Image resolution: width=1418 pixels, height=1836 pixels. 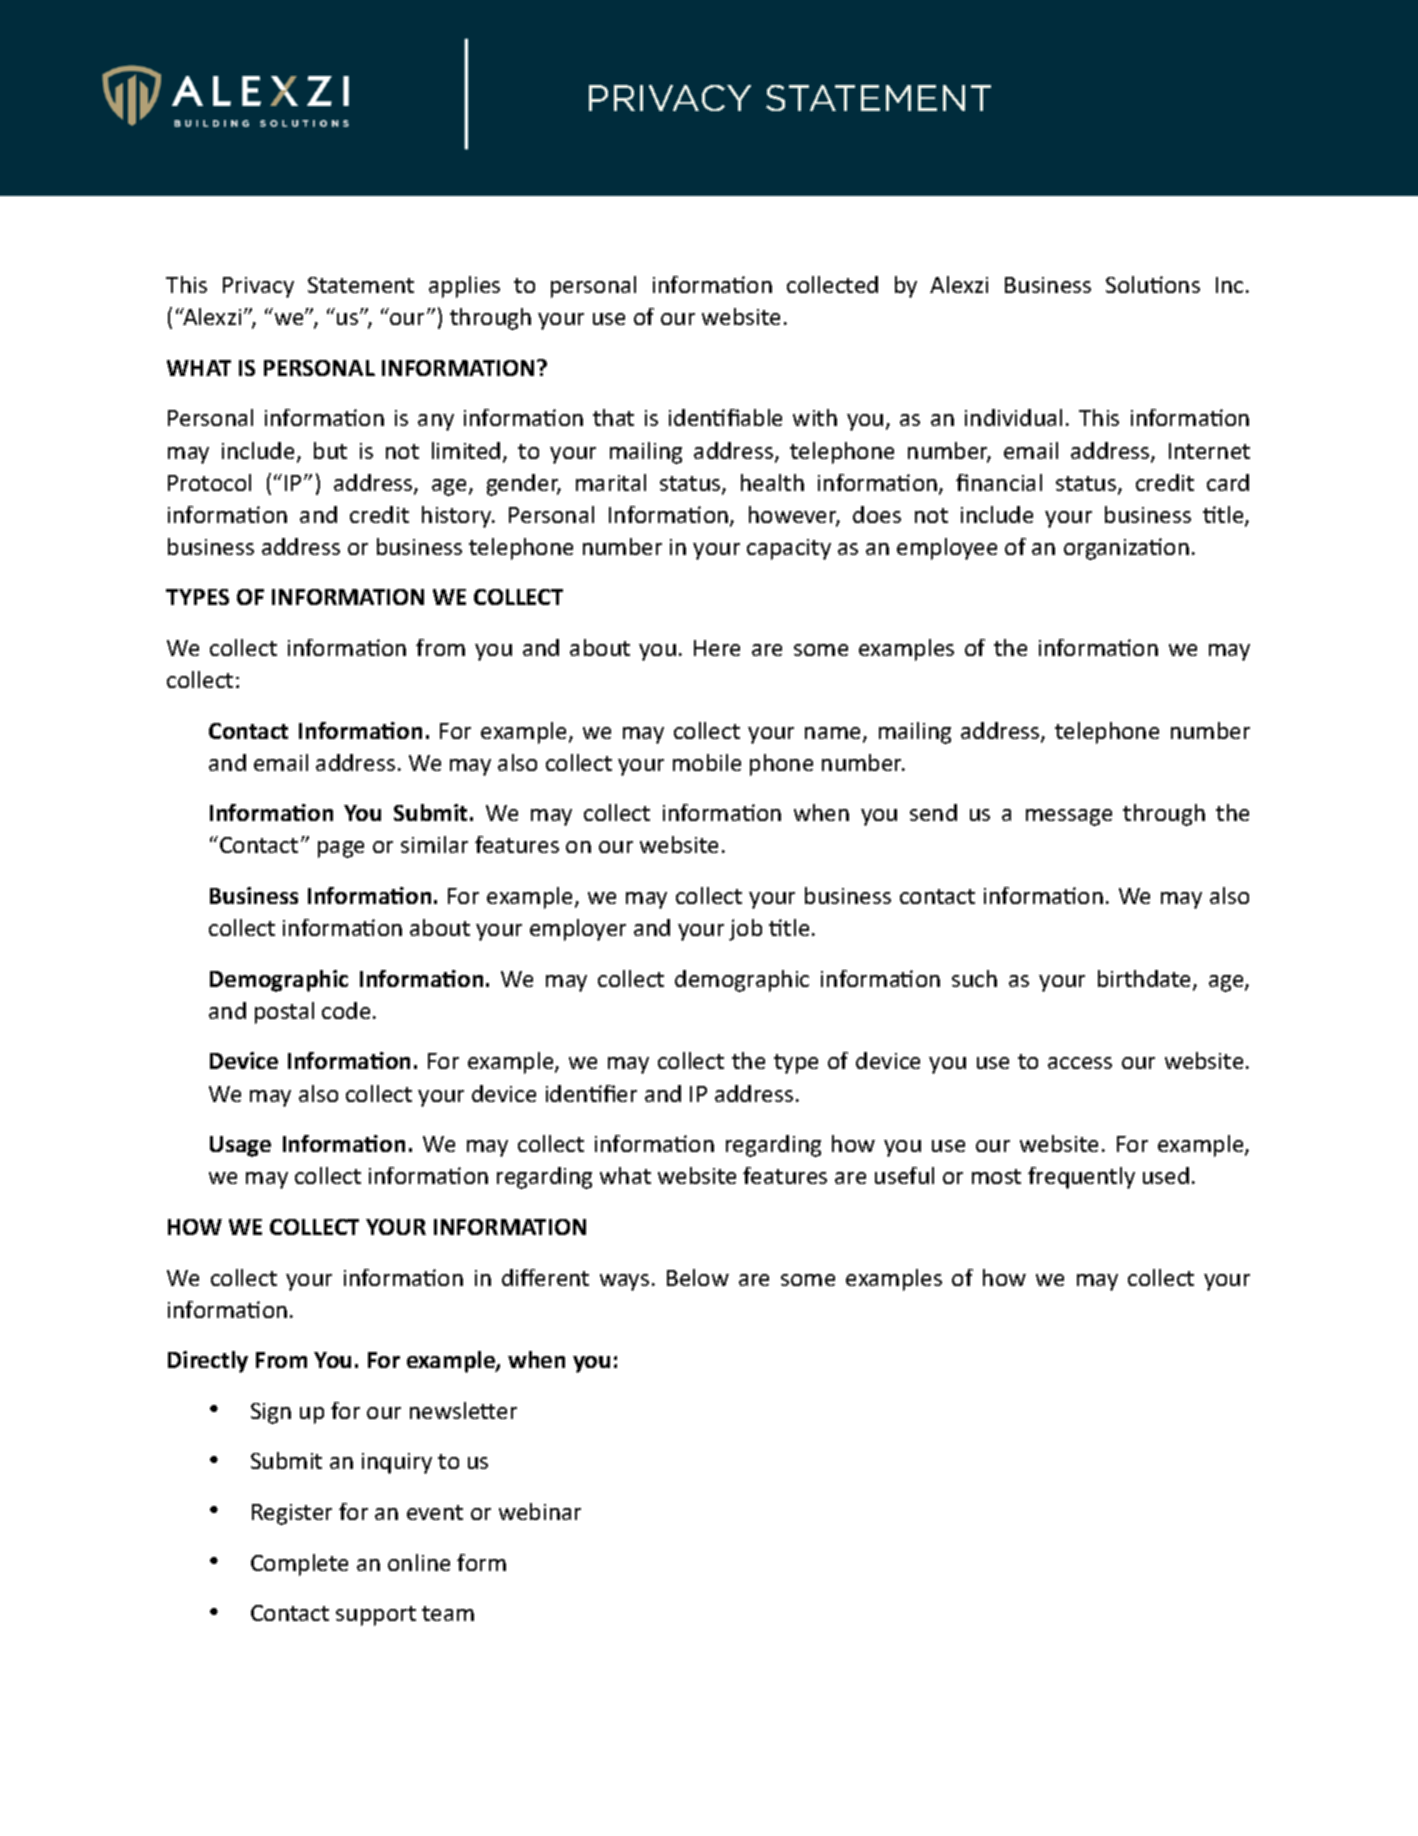 What do you see at coordinates (346, 1010) in the screenshot?
I see `code` at bounding box center [346, 1010].
